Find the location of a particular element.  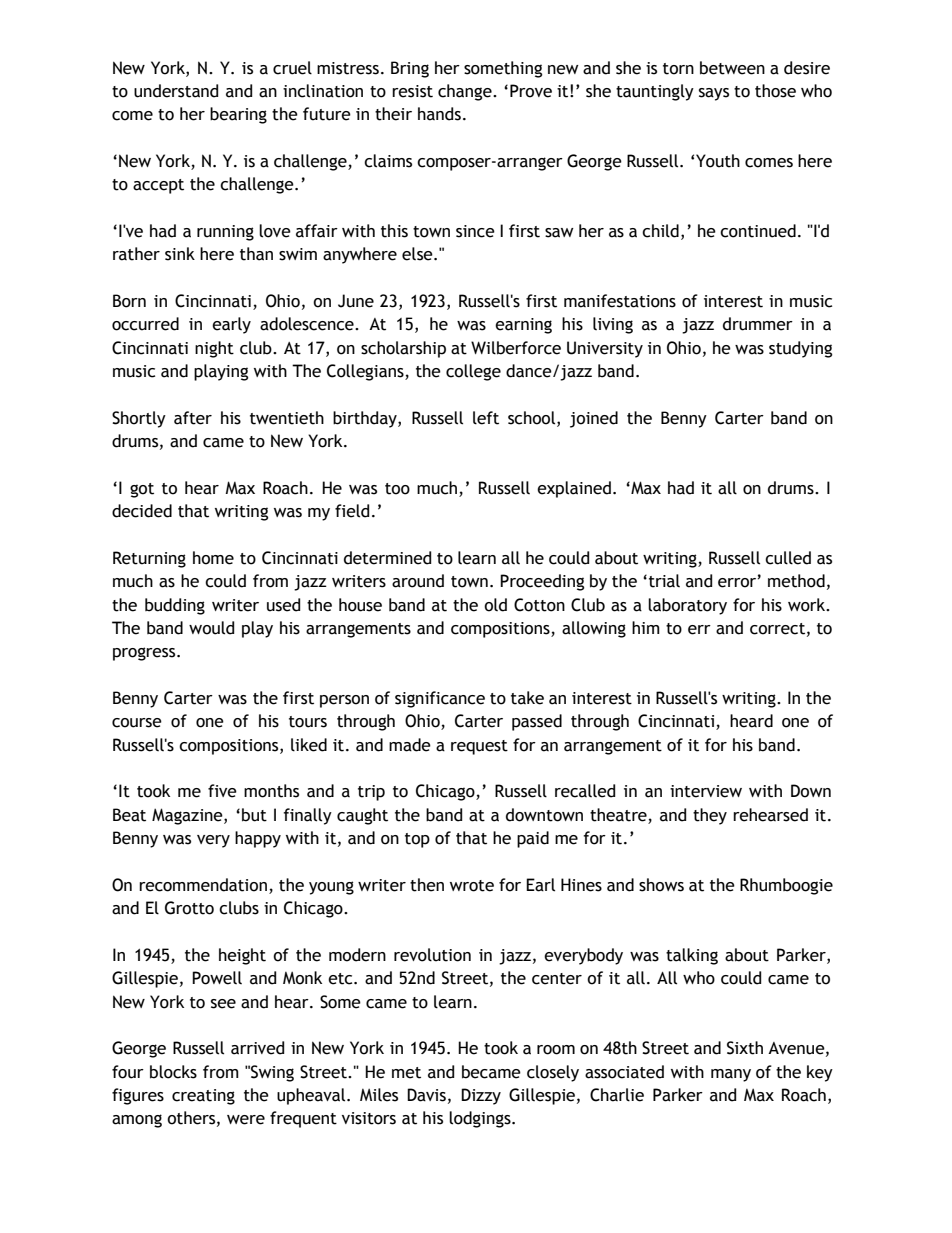

change is located at coordinates (466, 92).
